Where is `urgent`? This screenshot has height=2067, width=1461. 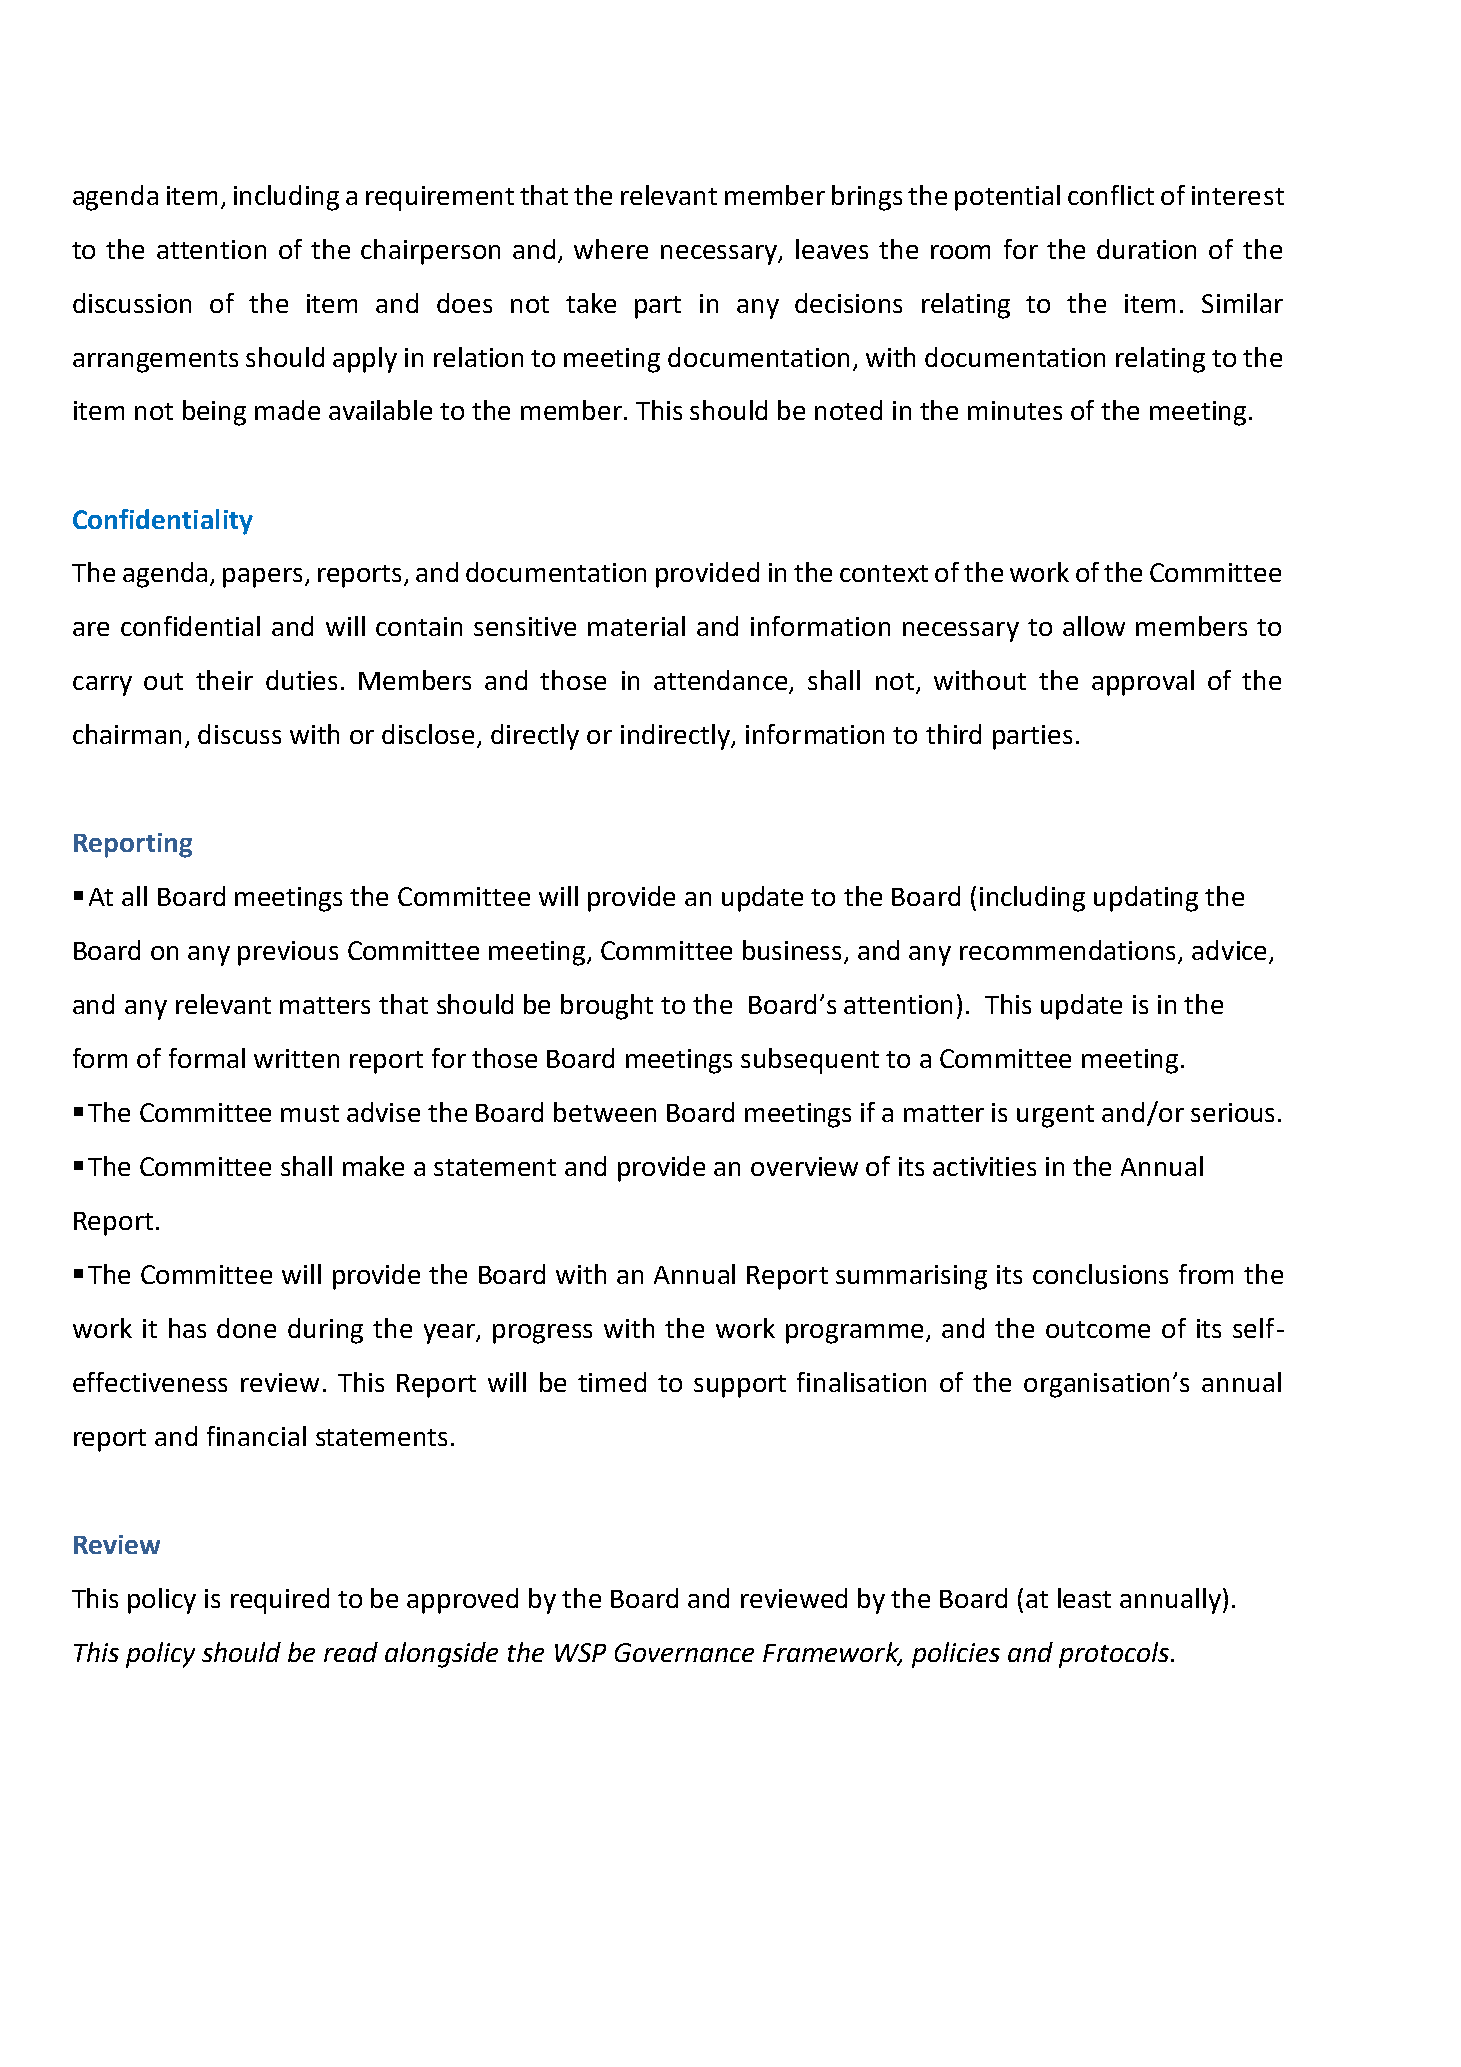 urgent is located at coordinates (1055, 1116).
